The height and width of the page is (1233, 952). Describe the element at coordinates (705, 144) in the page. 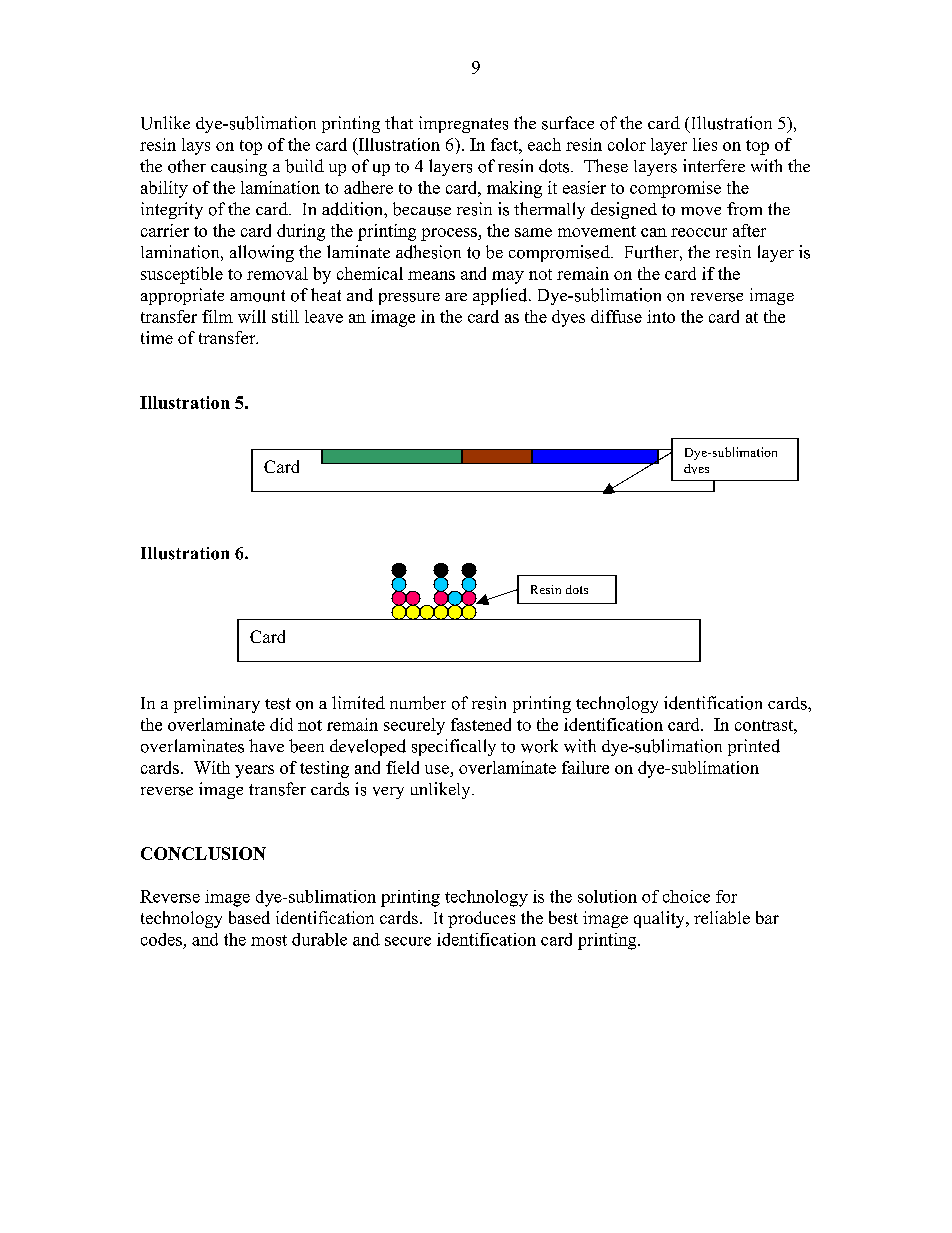

I see `lies` at that location.
